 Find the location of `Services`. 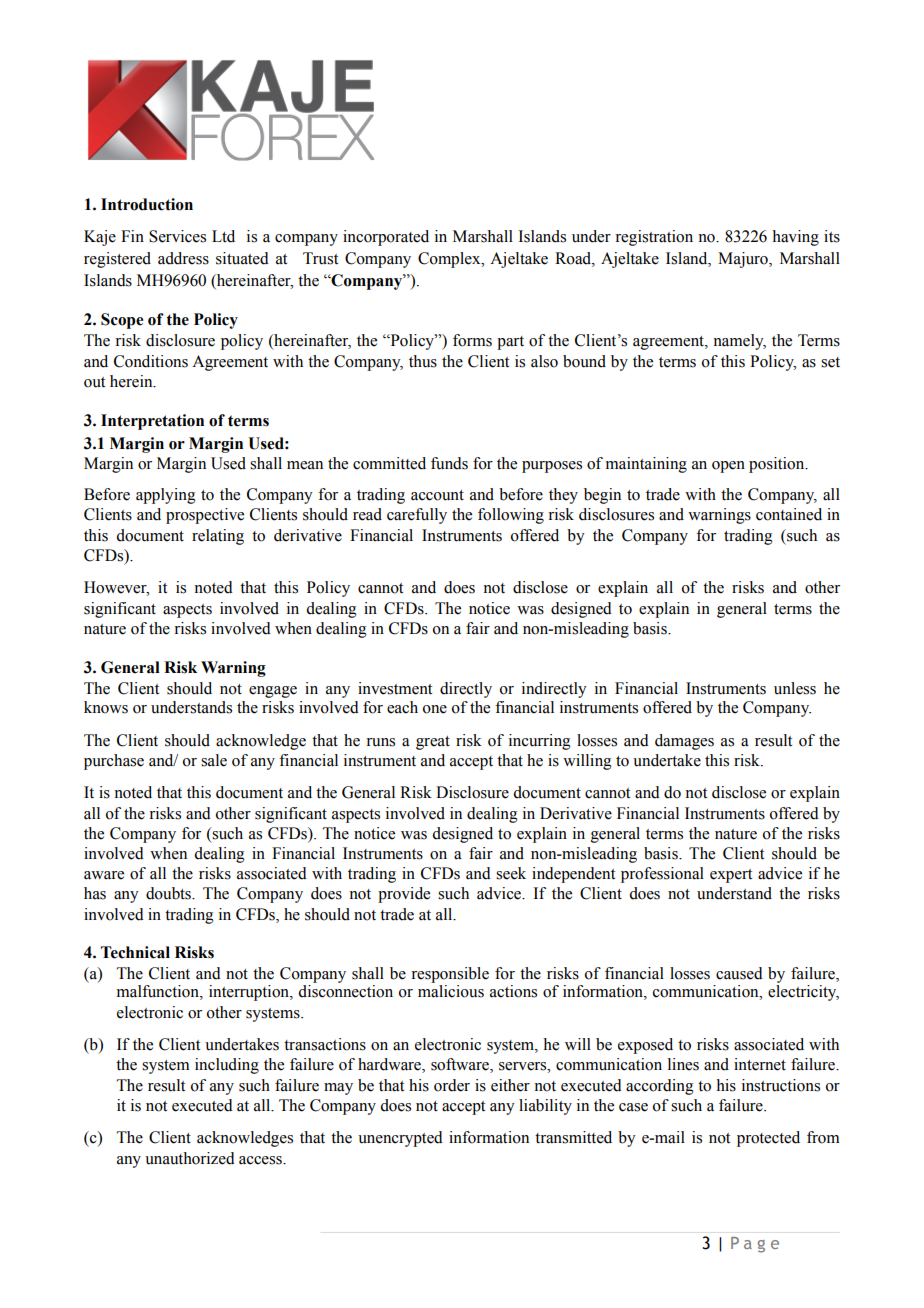

Services is located at coordinates (177, 236).
